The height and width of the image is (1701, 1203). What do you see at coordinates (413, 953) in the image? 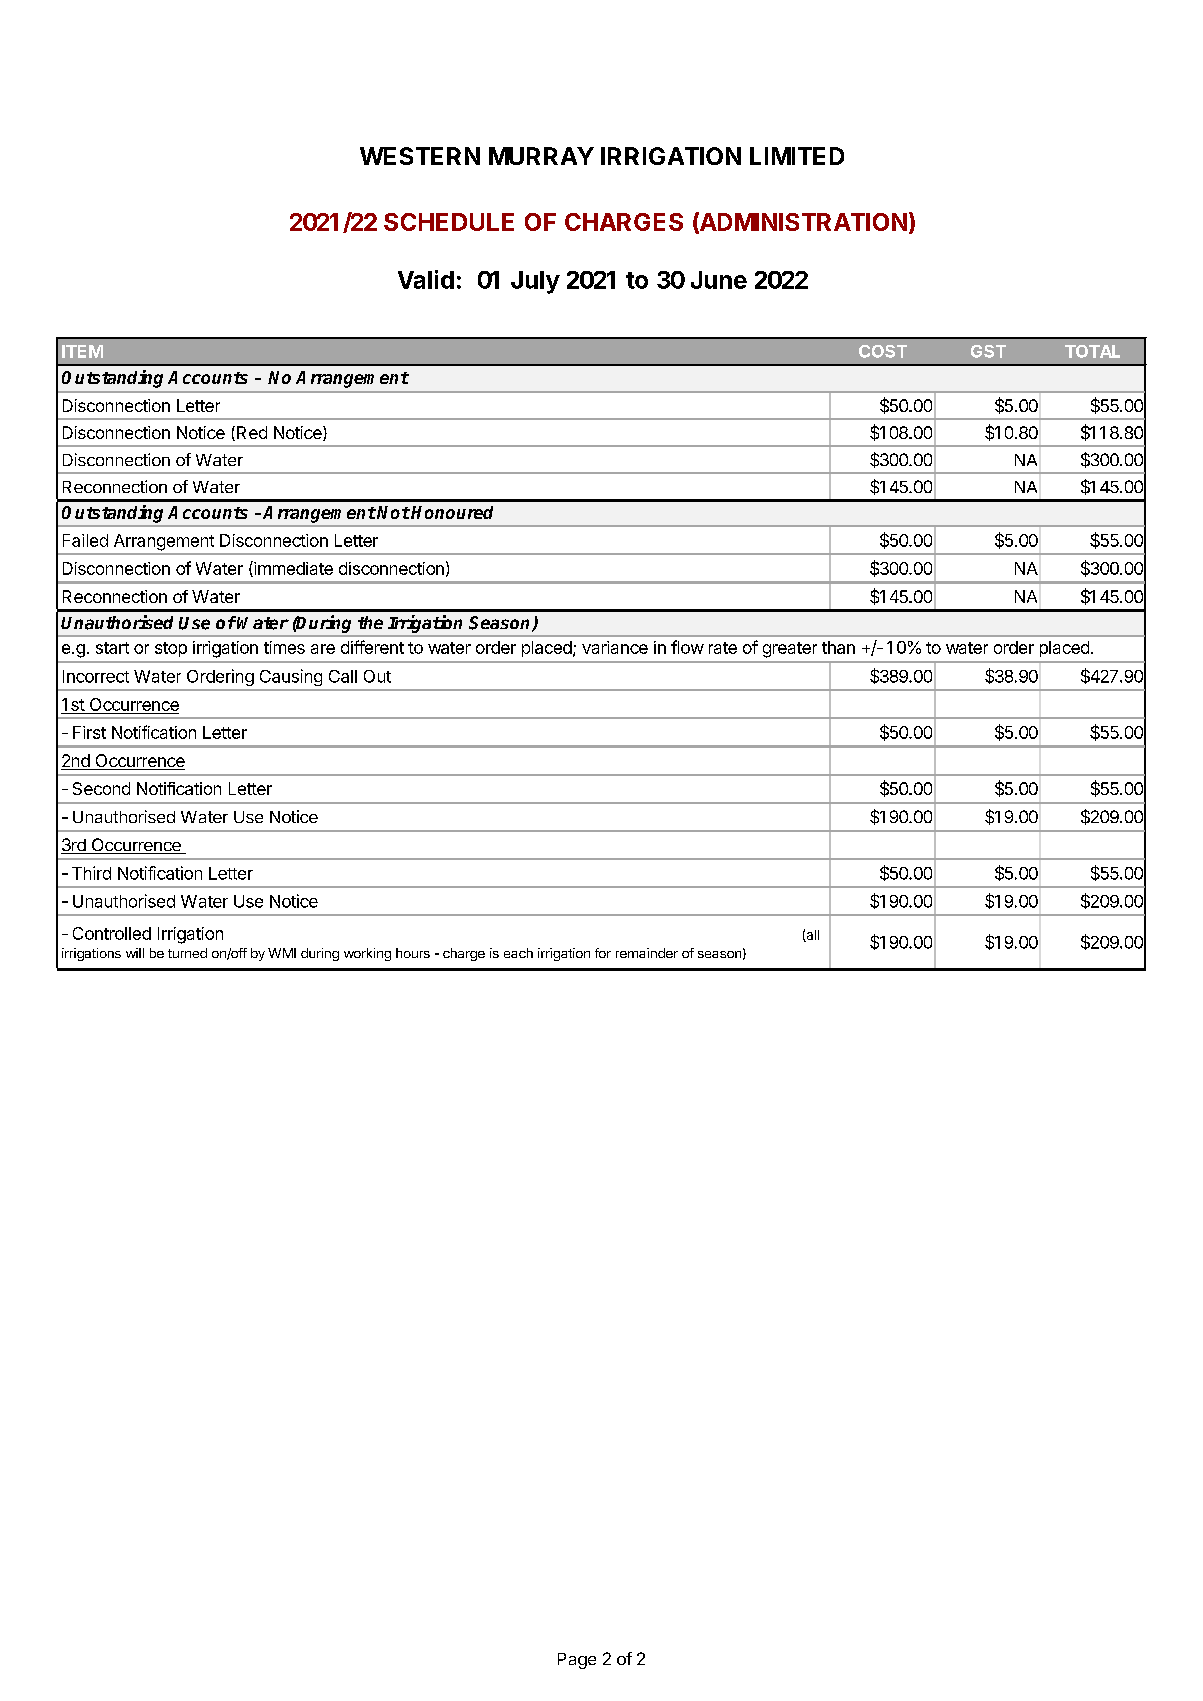
I see `hours` at bounding box center [413, 953].
